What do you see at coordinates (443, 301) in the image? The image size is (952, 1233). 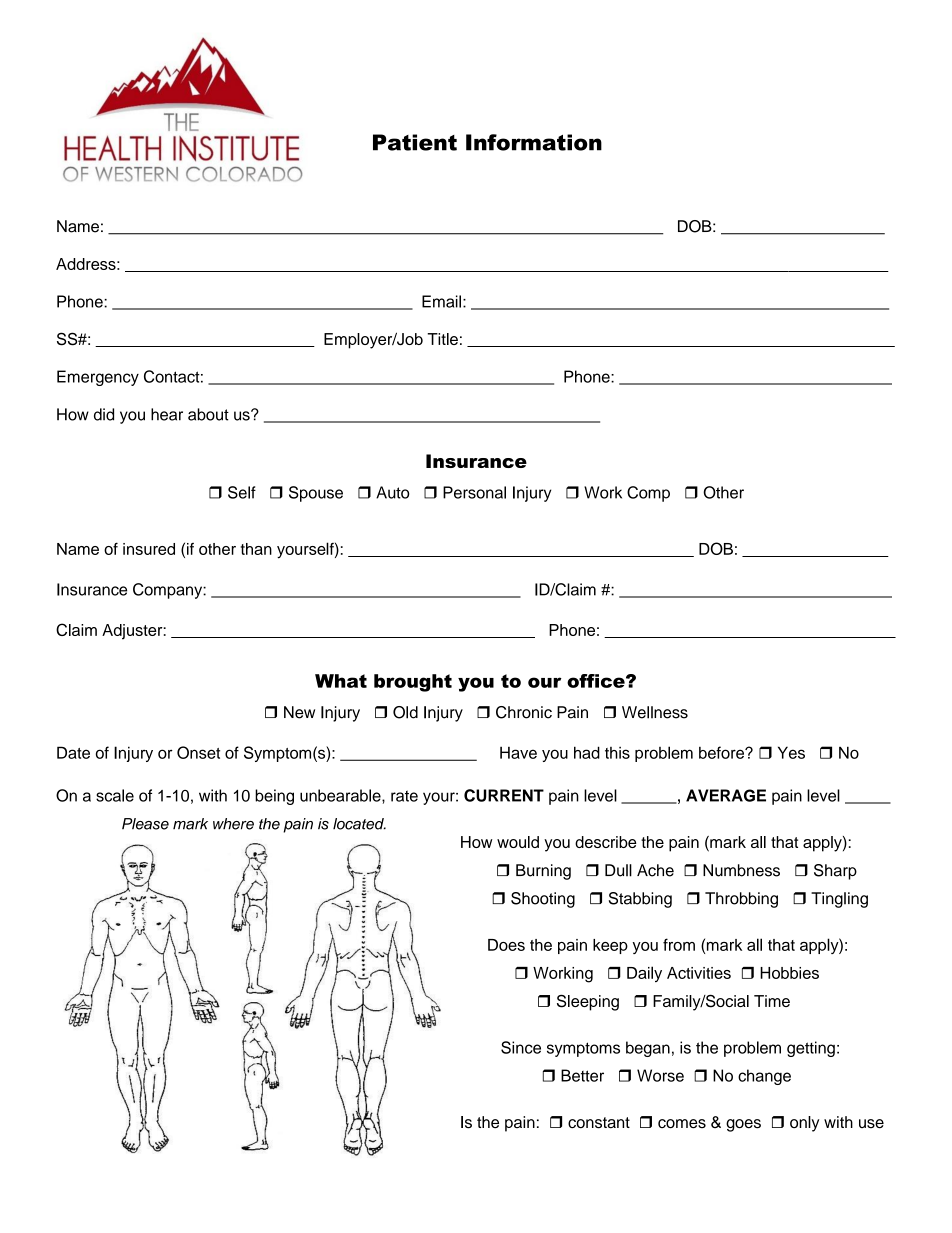 I see `Email` at bounding box center [443, 301].
